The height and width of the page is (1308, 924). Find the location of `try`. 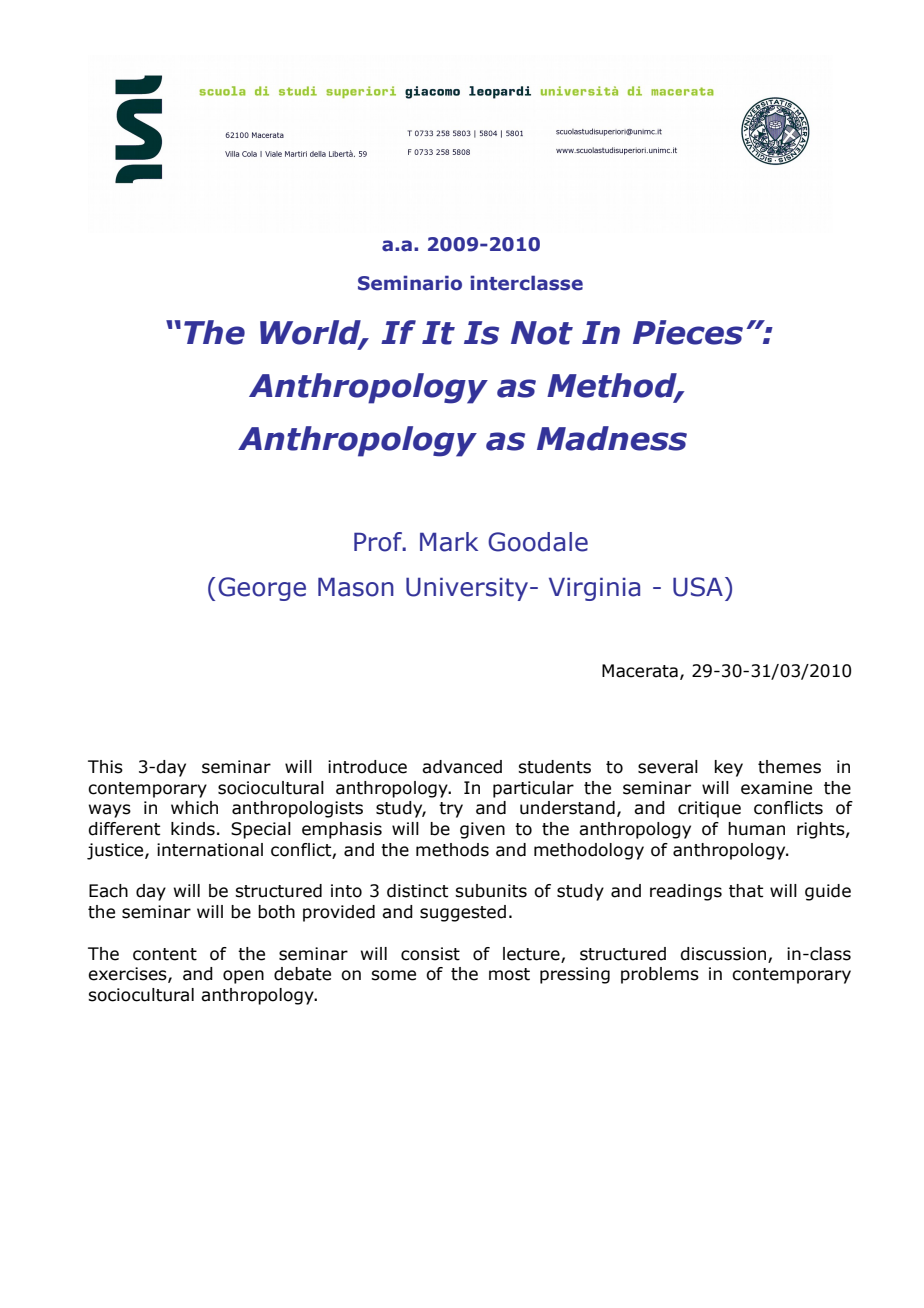

try is located at coordinates (451, 810).
